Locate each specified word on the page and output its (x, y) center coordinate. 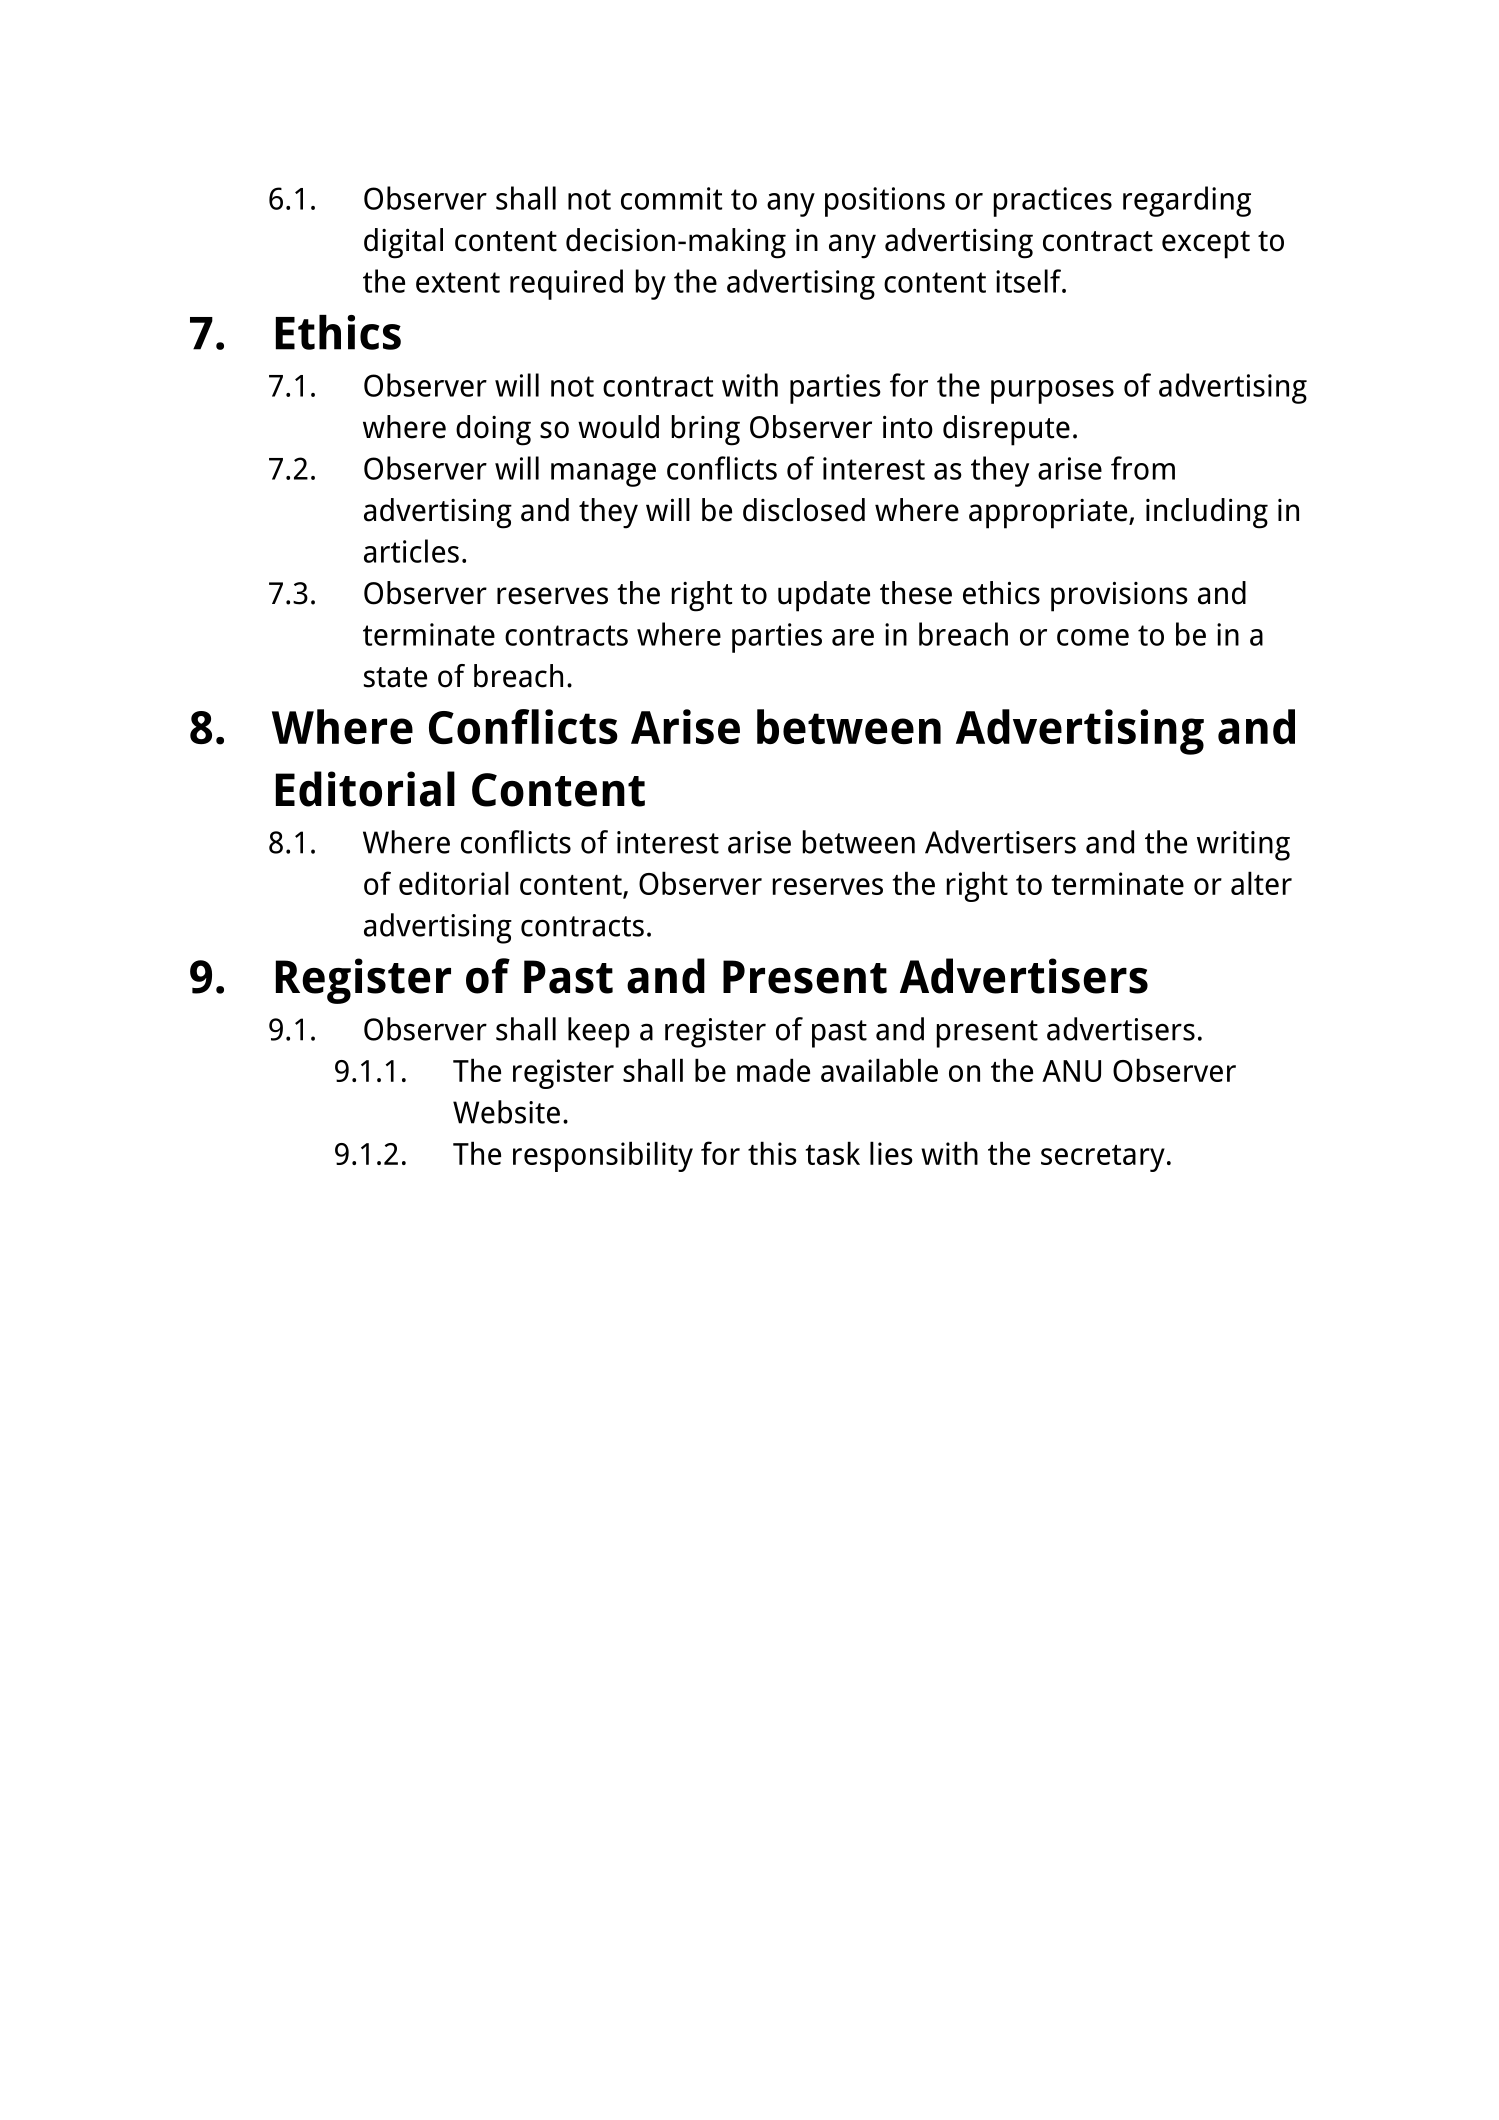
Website (506, 1112)
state (395, 677)
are (853, 637)
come (1093, 637)
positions (885, 202)
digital (403, 243)
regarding (1187, 201)
